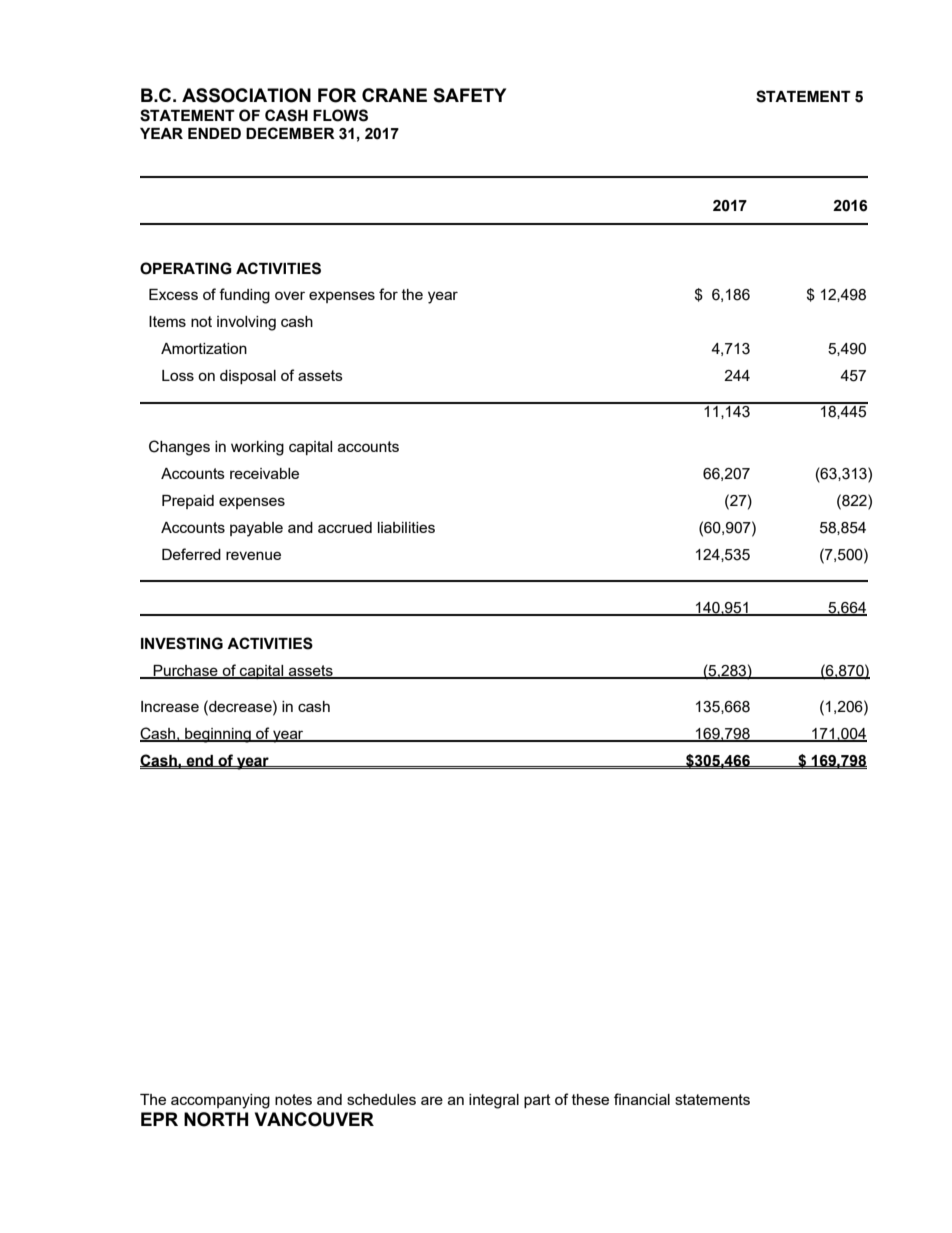 This screenshot has height=1233, width=952. Describe the element at coordinates (590, 1099) in the screenshot. I see `these` at that location.
